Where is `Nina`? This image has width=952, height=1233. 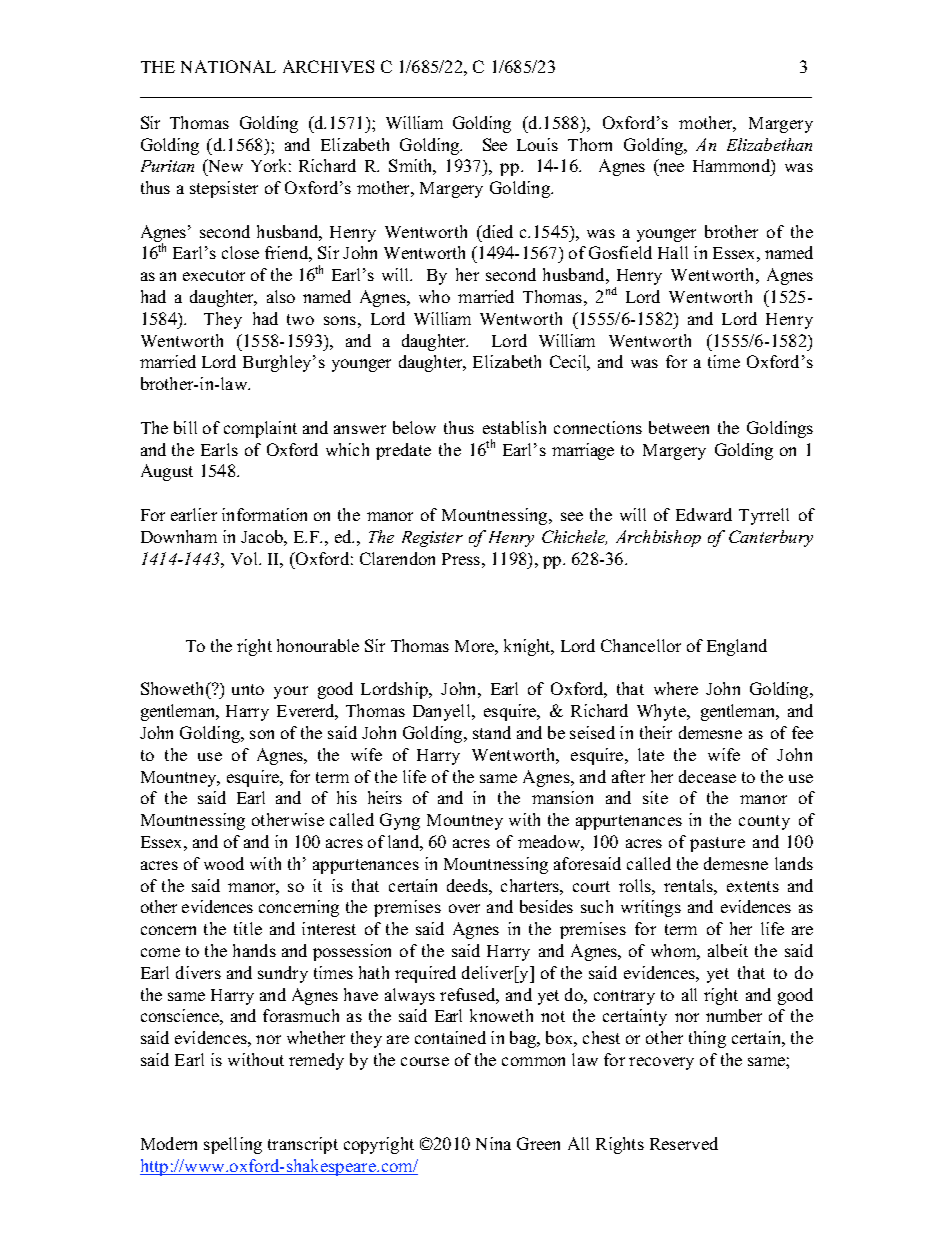 Nina is located at coordinates (493, 1143).
